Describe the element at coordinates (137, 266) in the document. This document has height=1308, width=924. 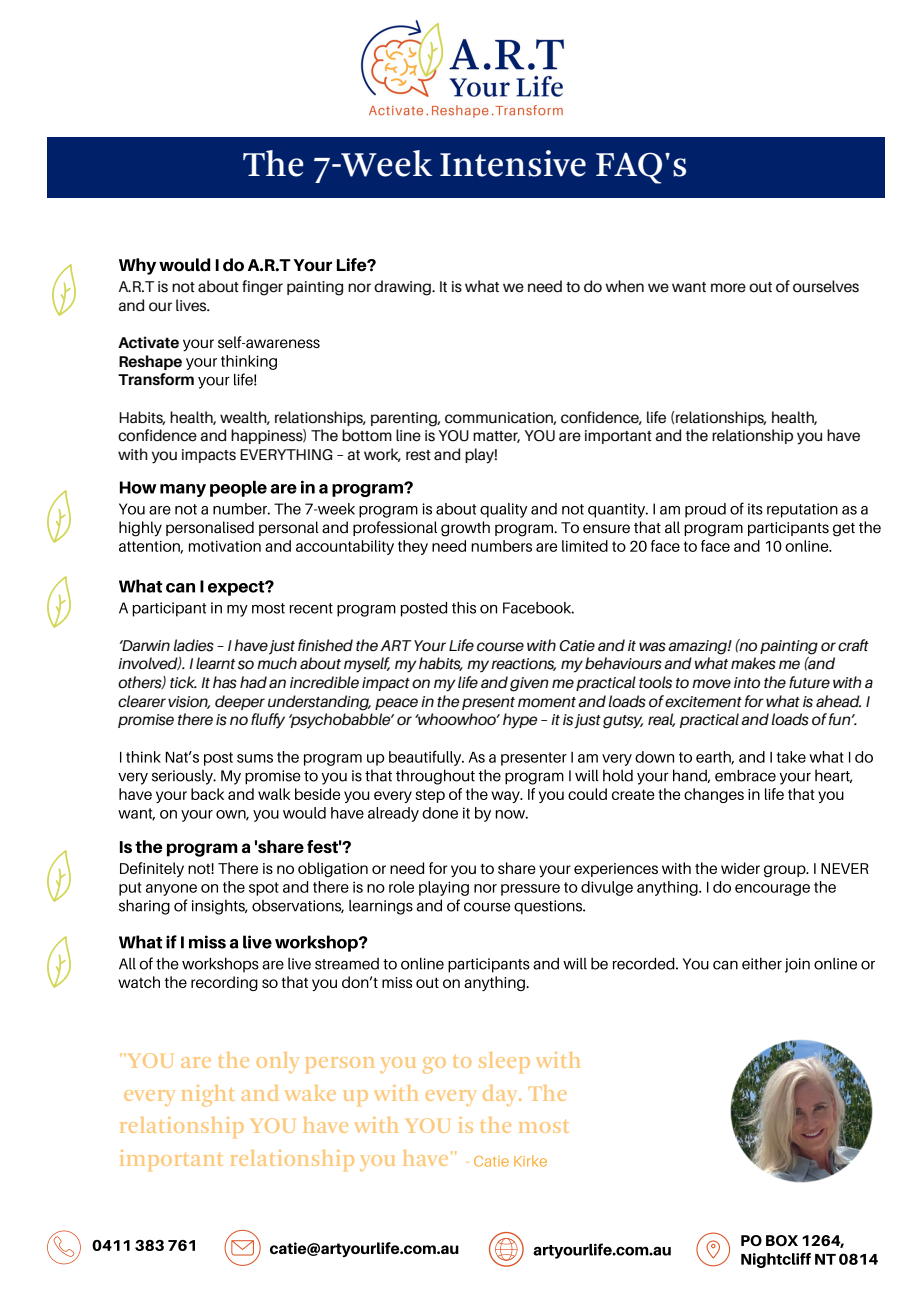
I see `Why` at that location.
